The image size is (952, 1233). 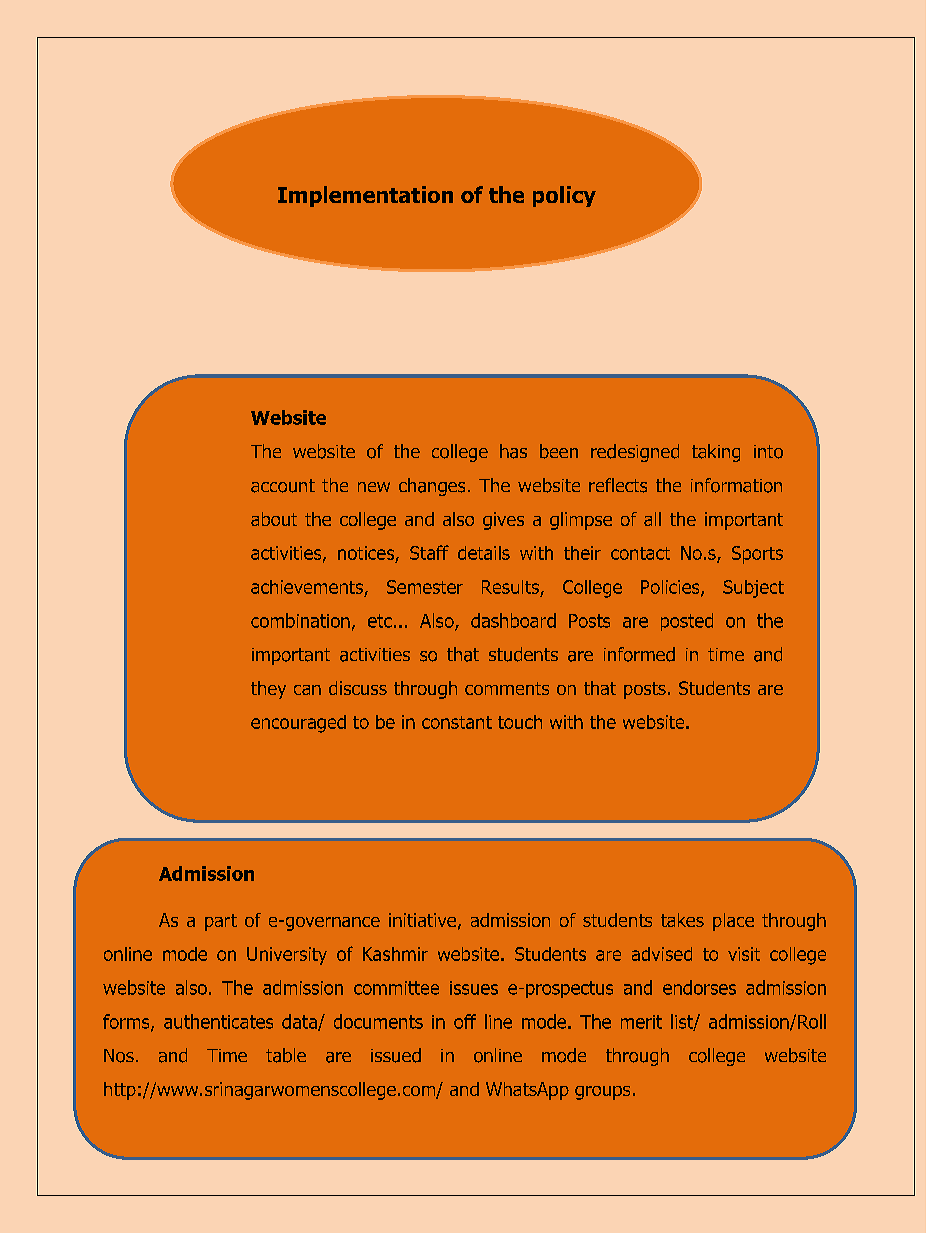 I want to click on taking, so click(x=716, y=453).
